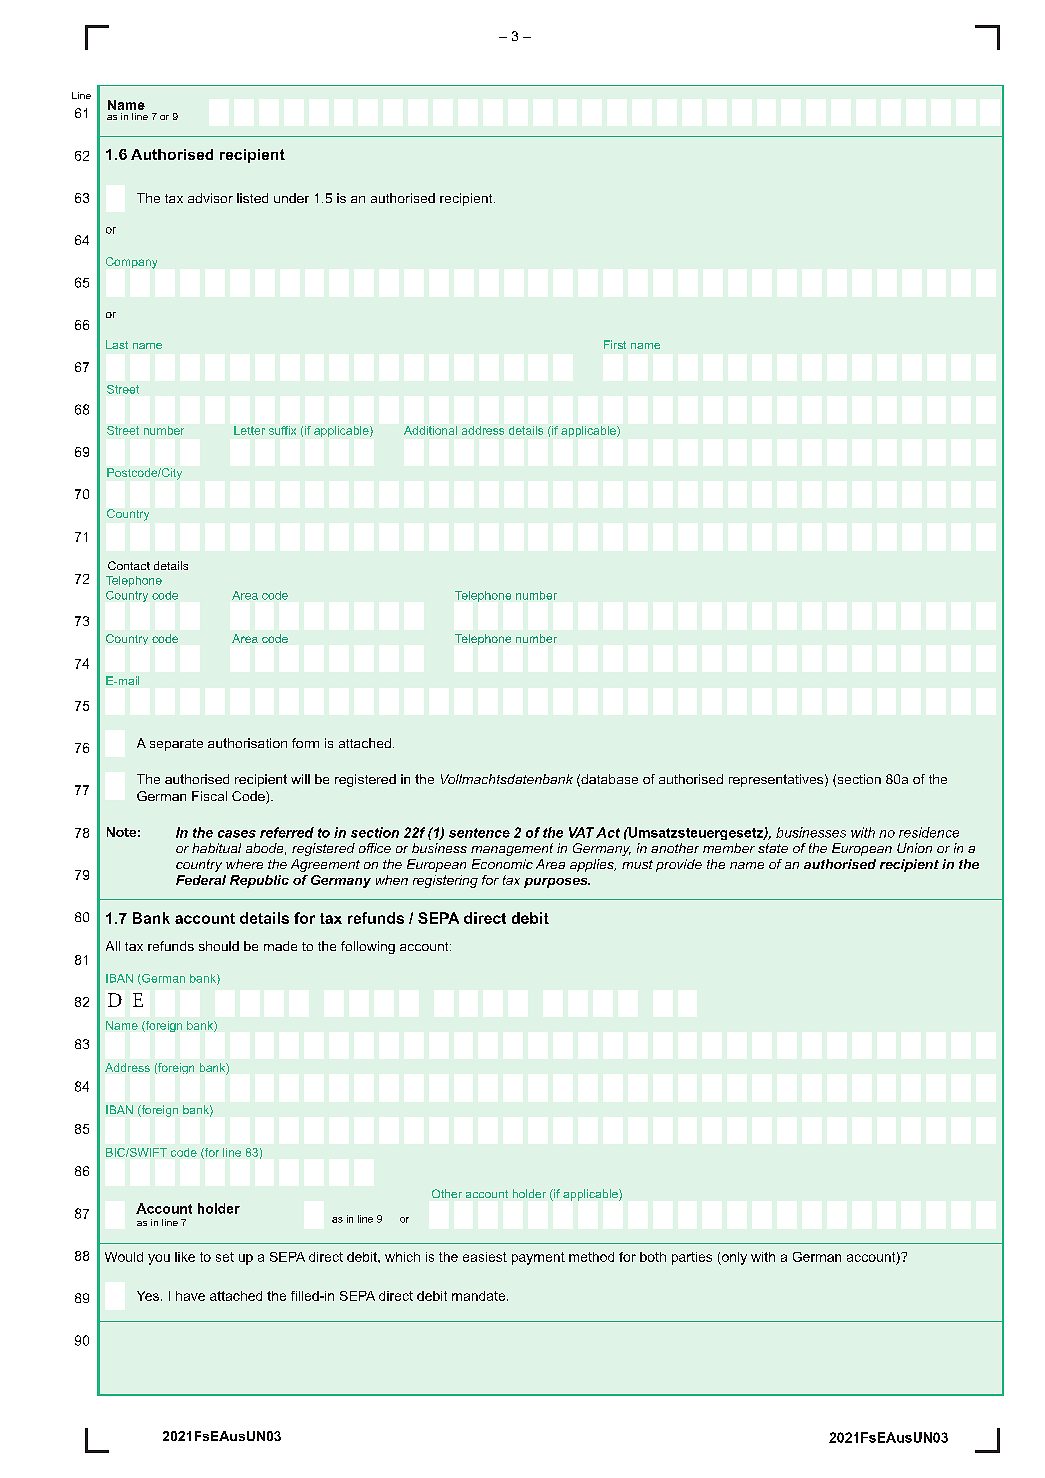 Image resolution: width=1045 pixels, height=1478 pixels. I want to click on parties, so click(692, 1258).
